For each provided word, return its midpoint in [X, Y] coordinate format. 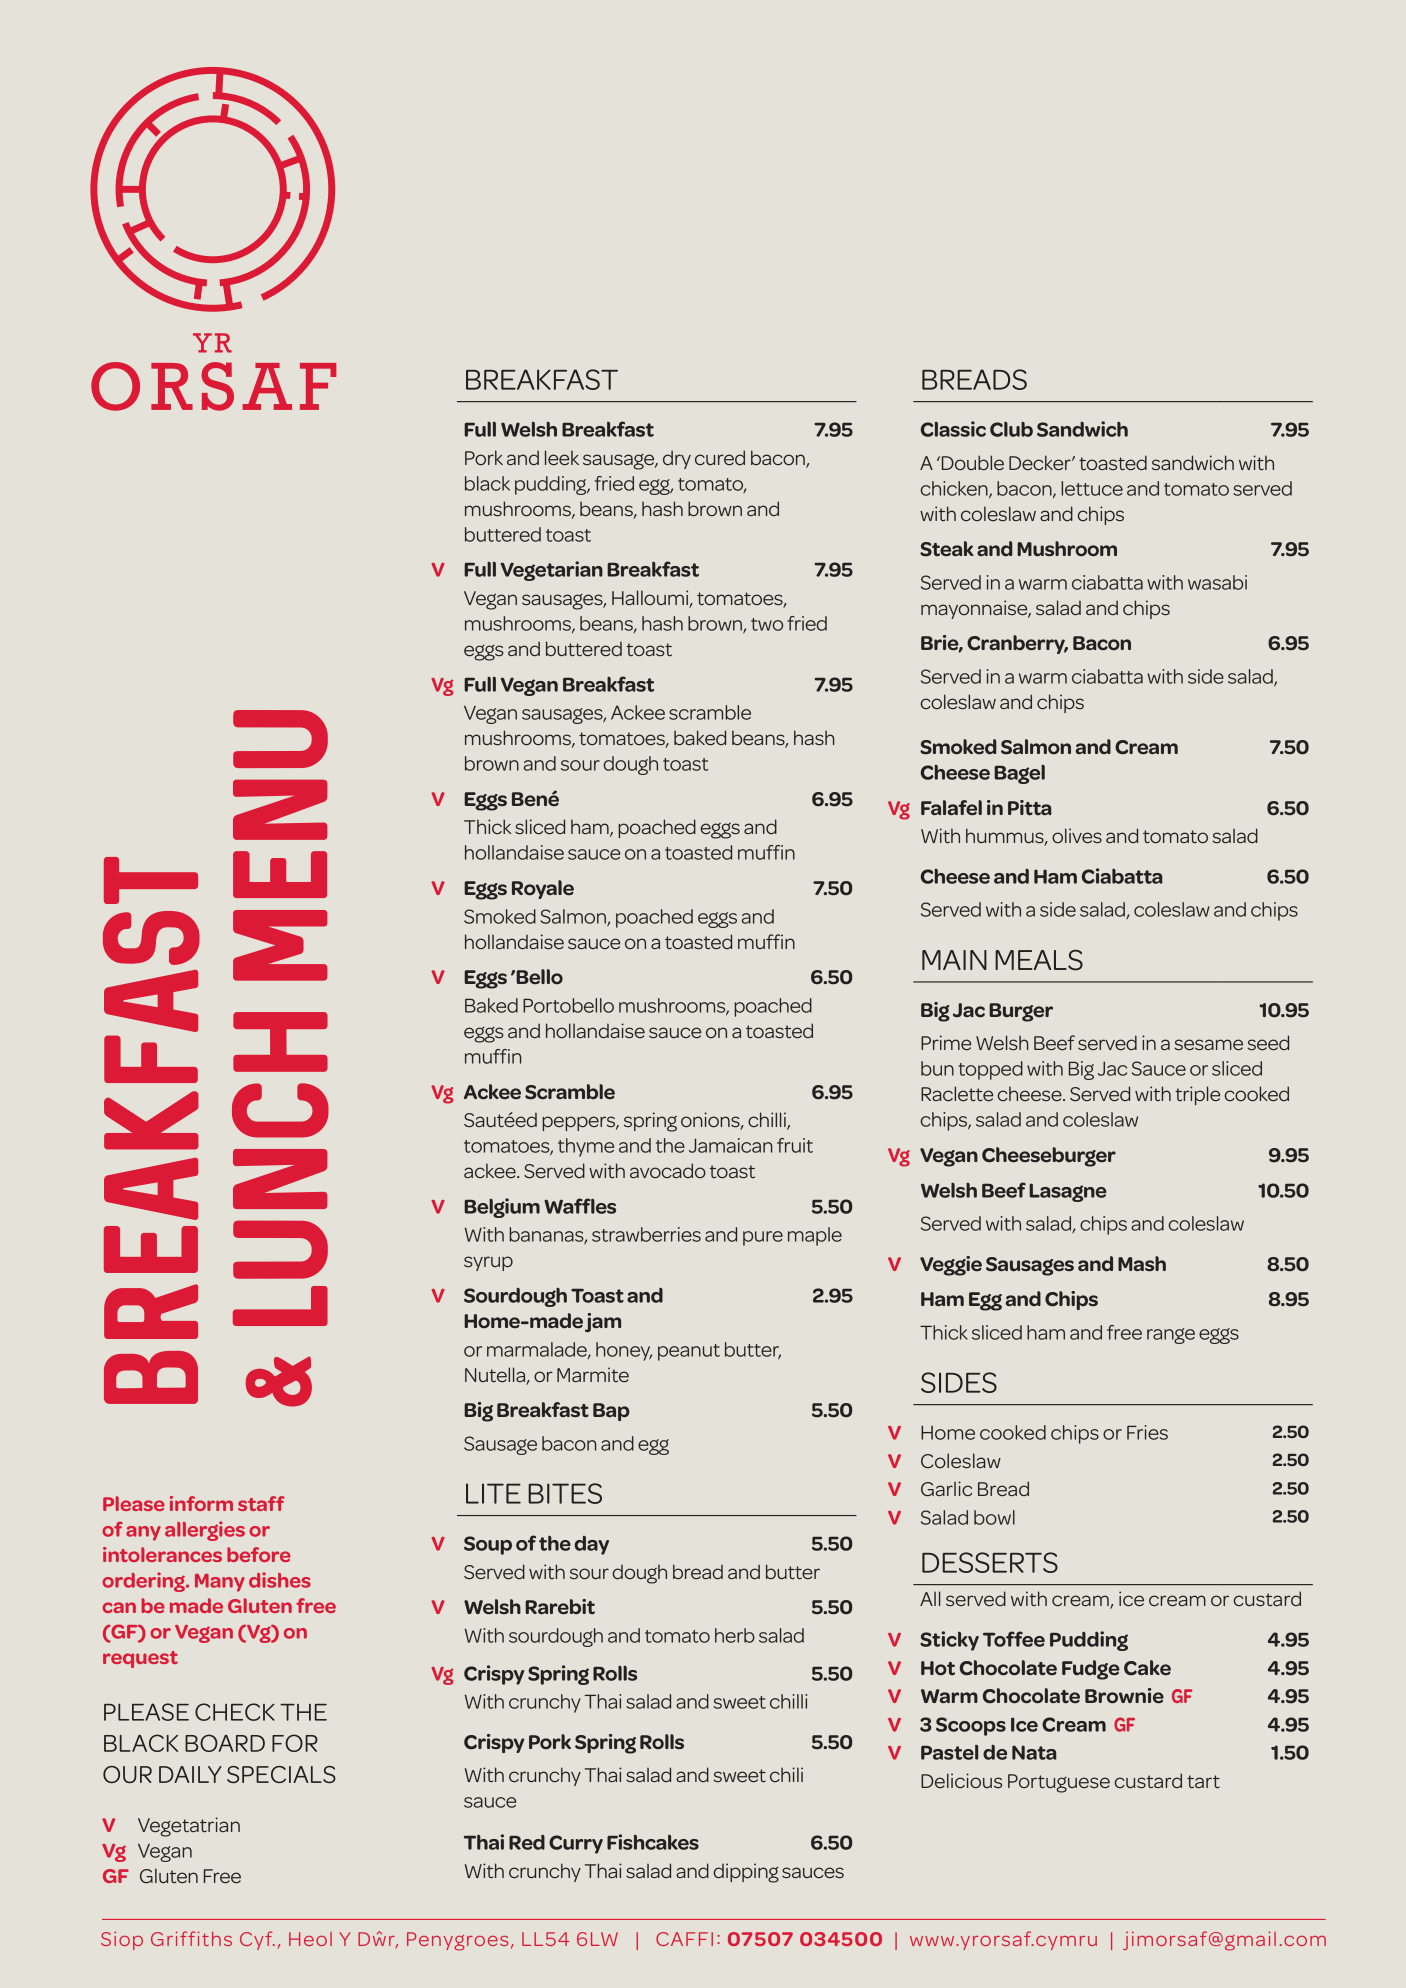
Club [1011, 429]
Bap [611, 1412]
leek [562, 457]
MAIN [954, 960]
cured [720, 457]
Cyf [257, 1940]
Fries [1147, 1432]
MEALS [1039, 960]
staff [261, 1503]
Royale [543, 889]
